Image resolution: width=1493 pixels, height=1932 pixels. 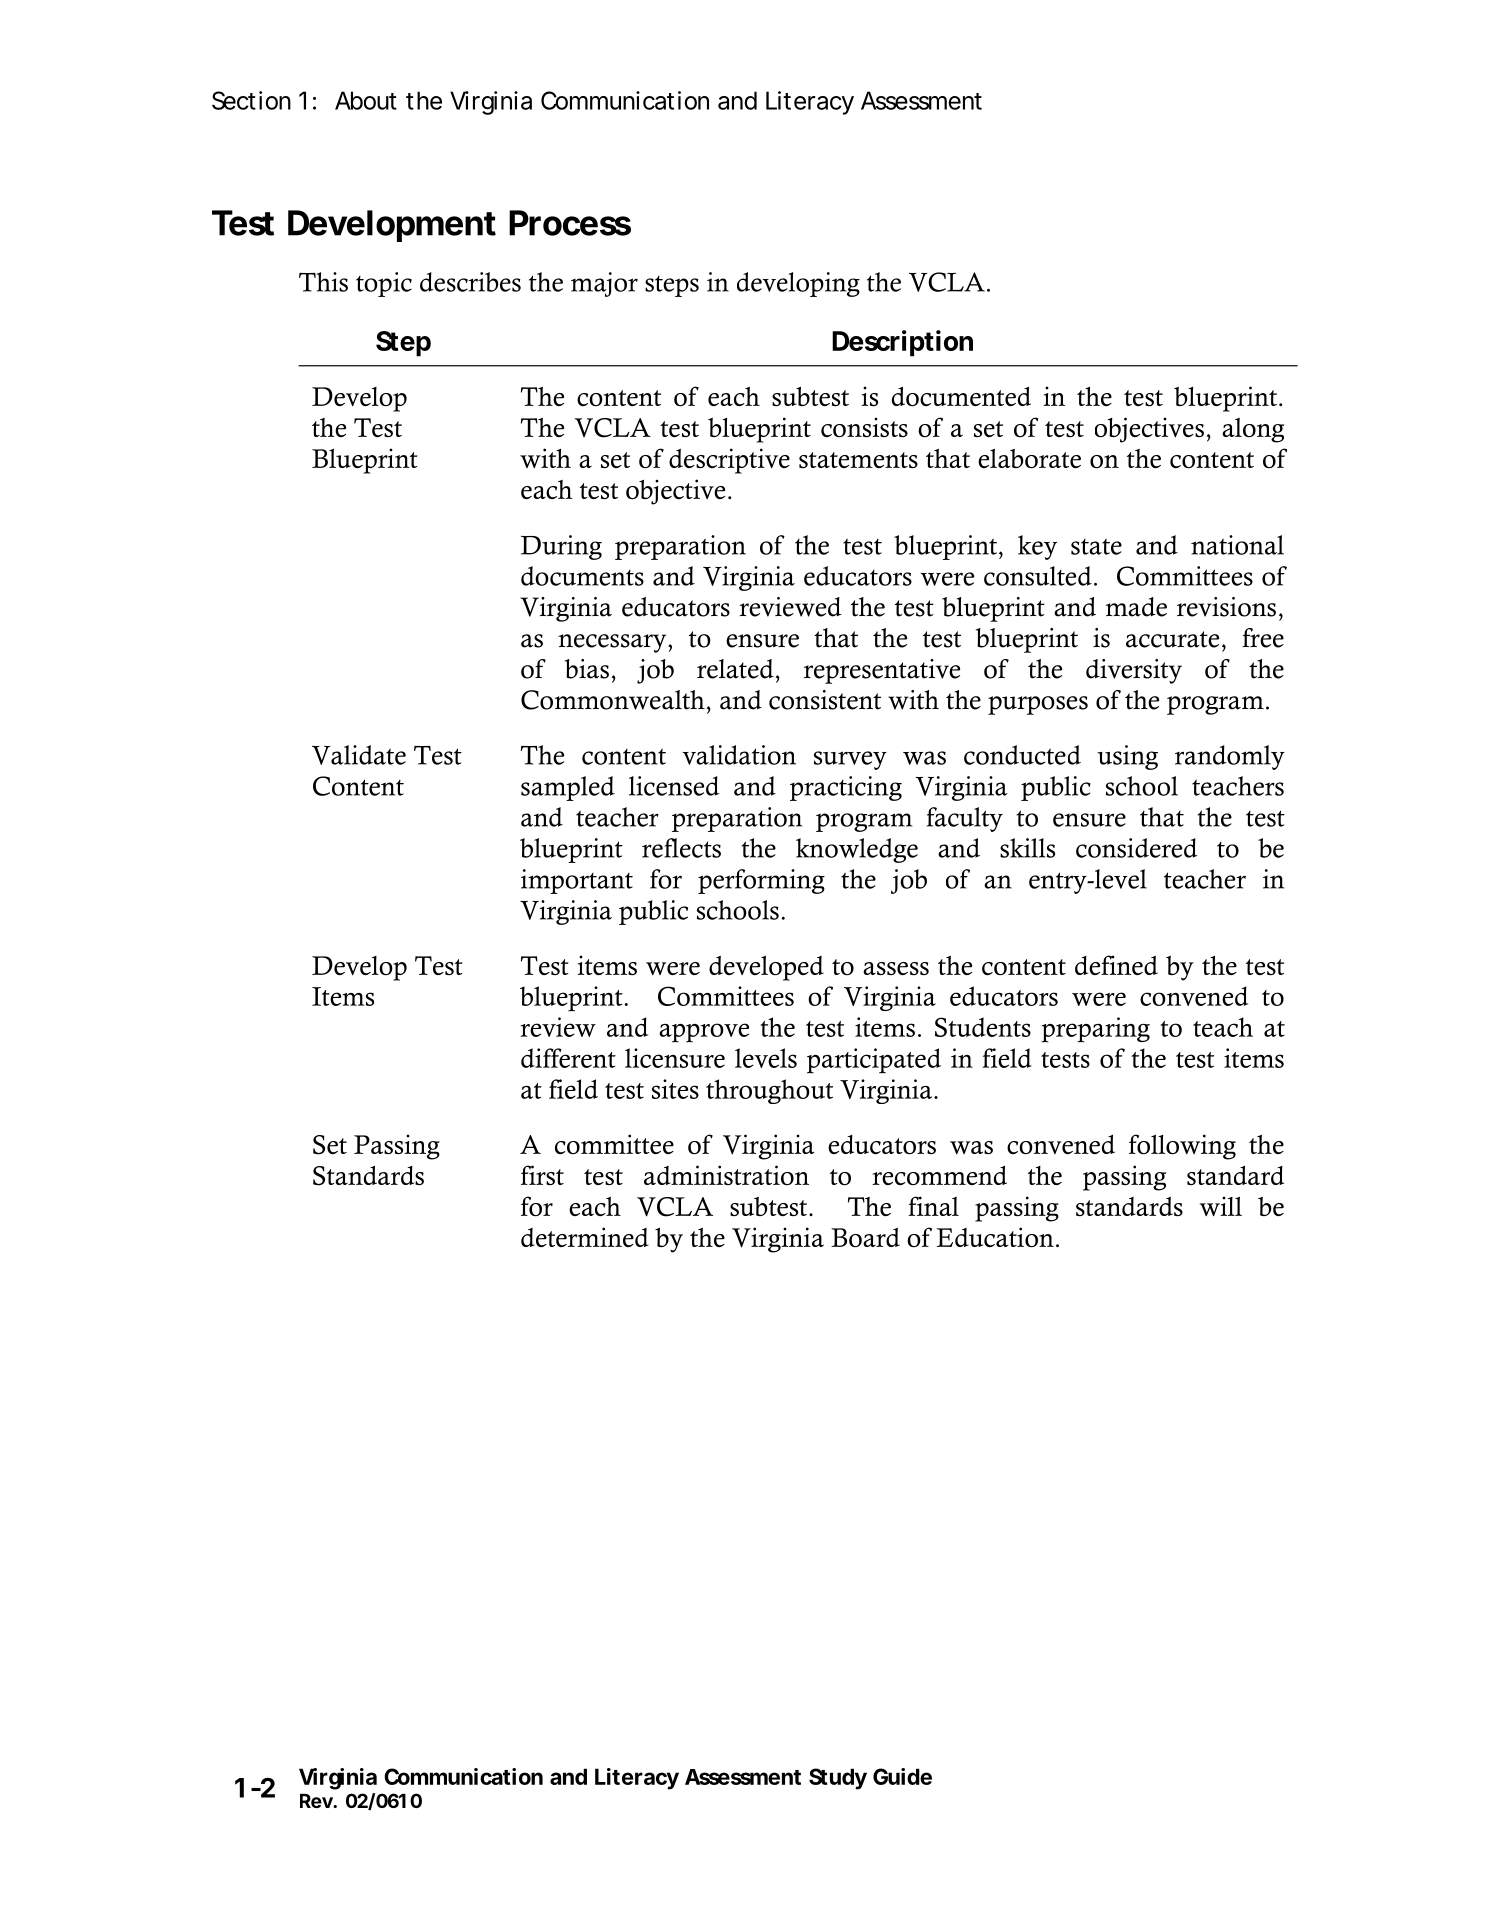 I want to click on performing, so click(x=761, y=881).
